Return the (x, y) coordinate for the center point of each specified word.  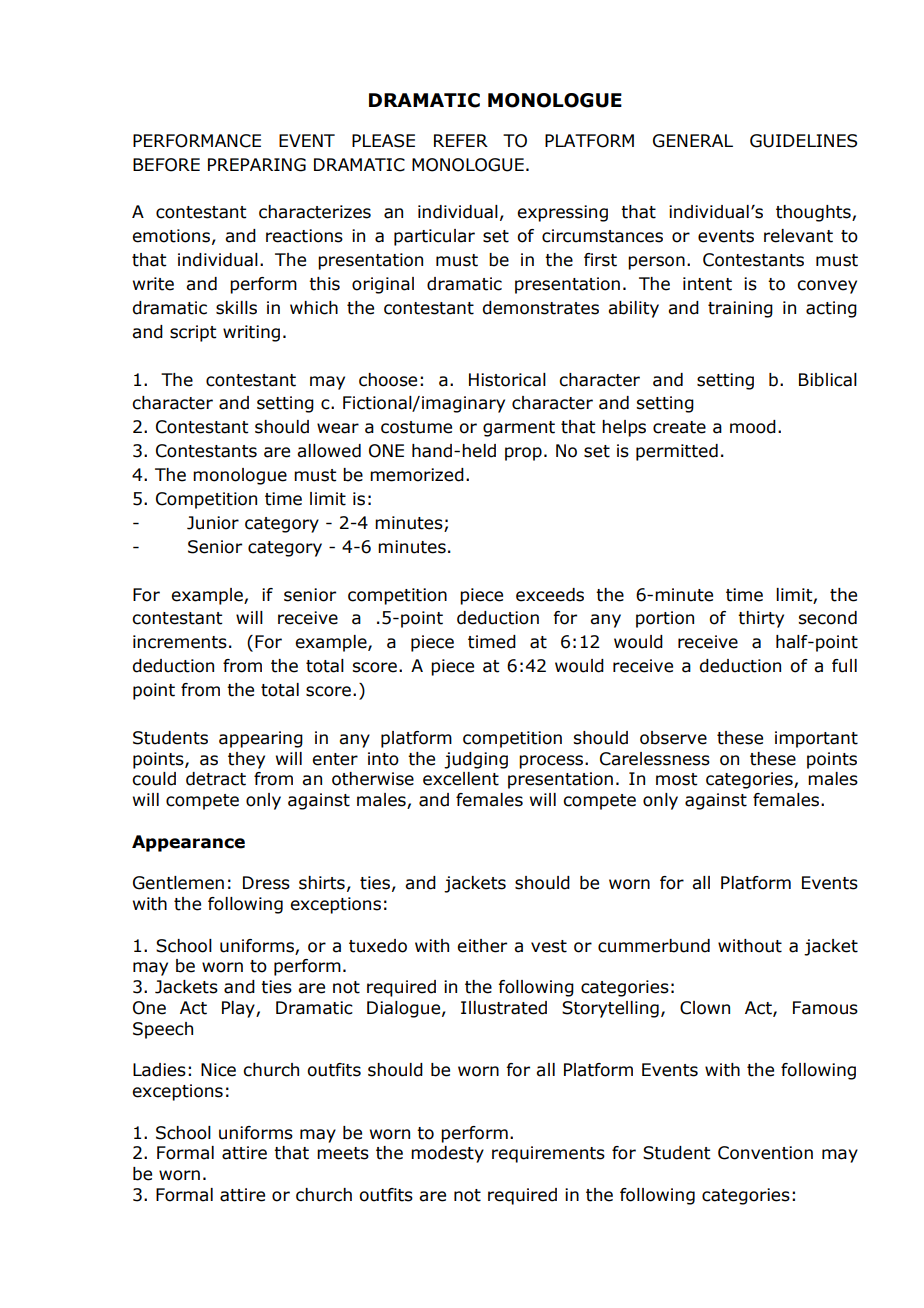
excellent (461, 779)
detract (216, 779)
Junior (213, 523)
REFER (461, 140)
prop (523, 454)
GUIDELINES (803, 141)
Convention (765, 1153)
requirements (548, 1154)
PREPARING (257, 165)
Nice (218, 1070)
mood (753, 427)
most (676, 779)
